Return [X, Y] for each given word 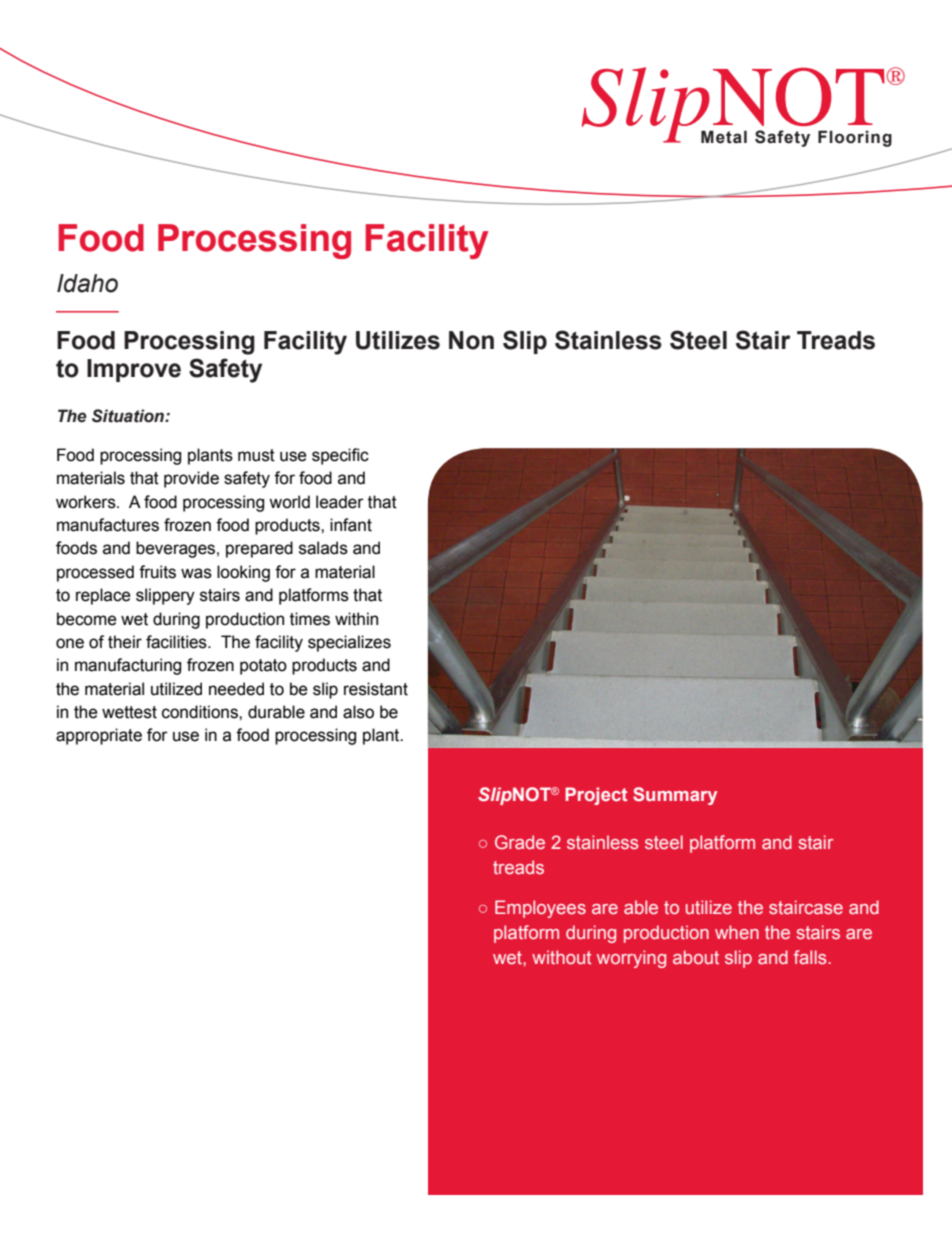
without [562, 957]
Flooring [855, 138]
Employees [540, 909]
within [356, 619]
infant [351, 525]
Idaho [87, 283]
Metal [724, 137]
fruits [157, 572]
